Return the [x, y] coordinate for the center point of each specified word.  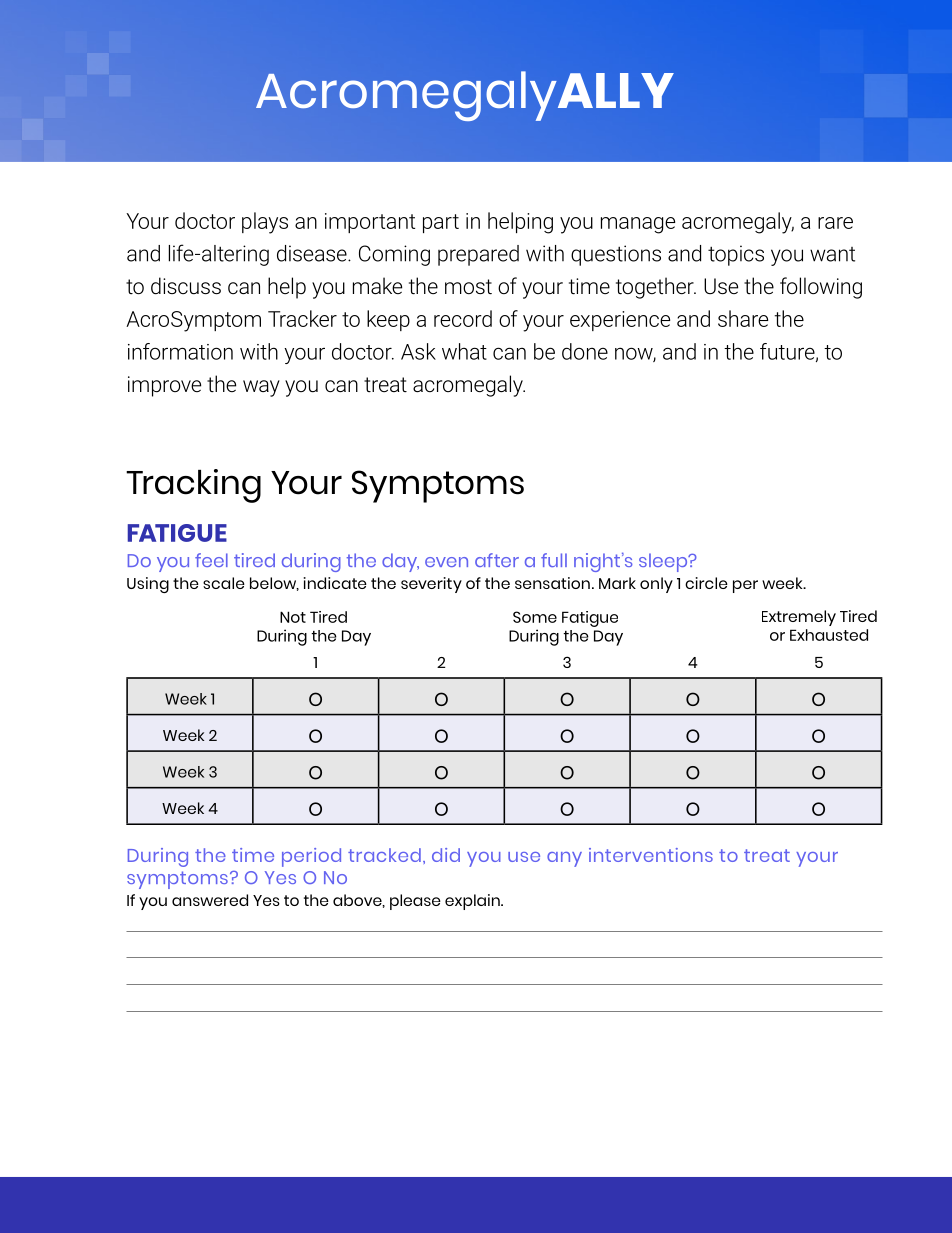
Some [535, 617]
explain [473, 902]
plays [265, 223]
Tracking [193, 486]
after [497, 560]
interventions [651, 855]
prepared [478, 255]
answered [210, 900]
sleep [664, 562]
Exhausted [829, 635]
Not [293, 617]
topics [736, 255]
